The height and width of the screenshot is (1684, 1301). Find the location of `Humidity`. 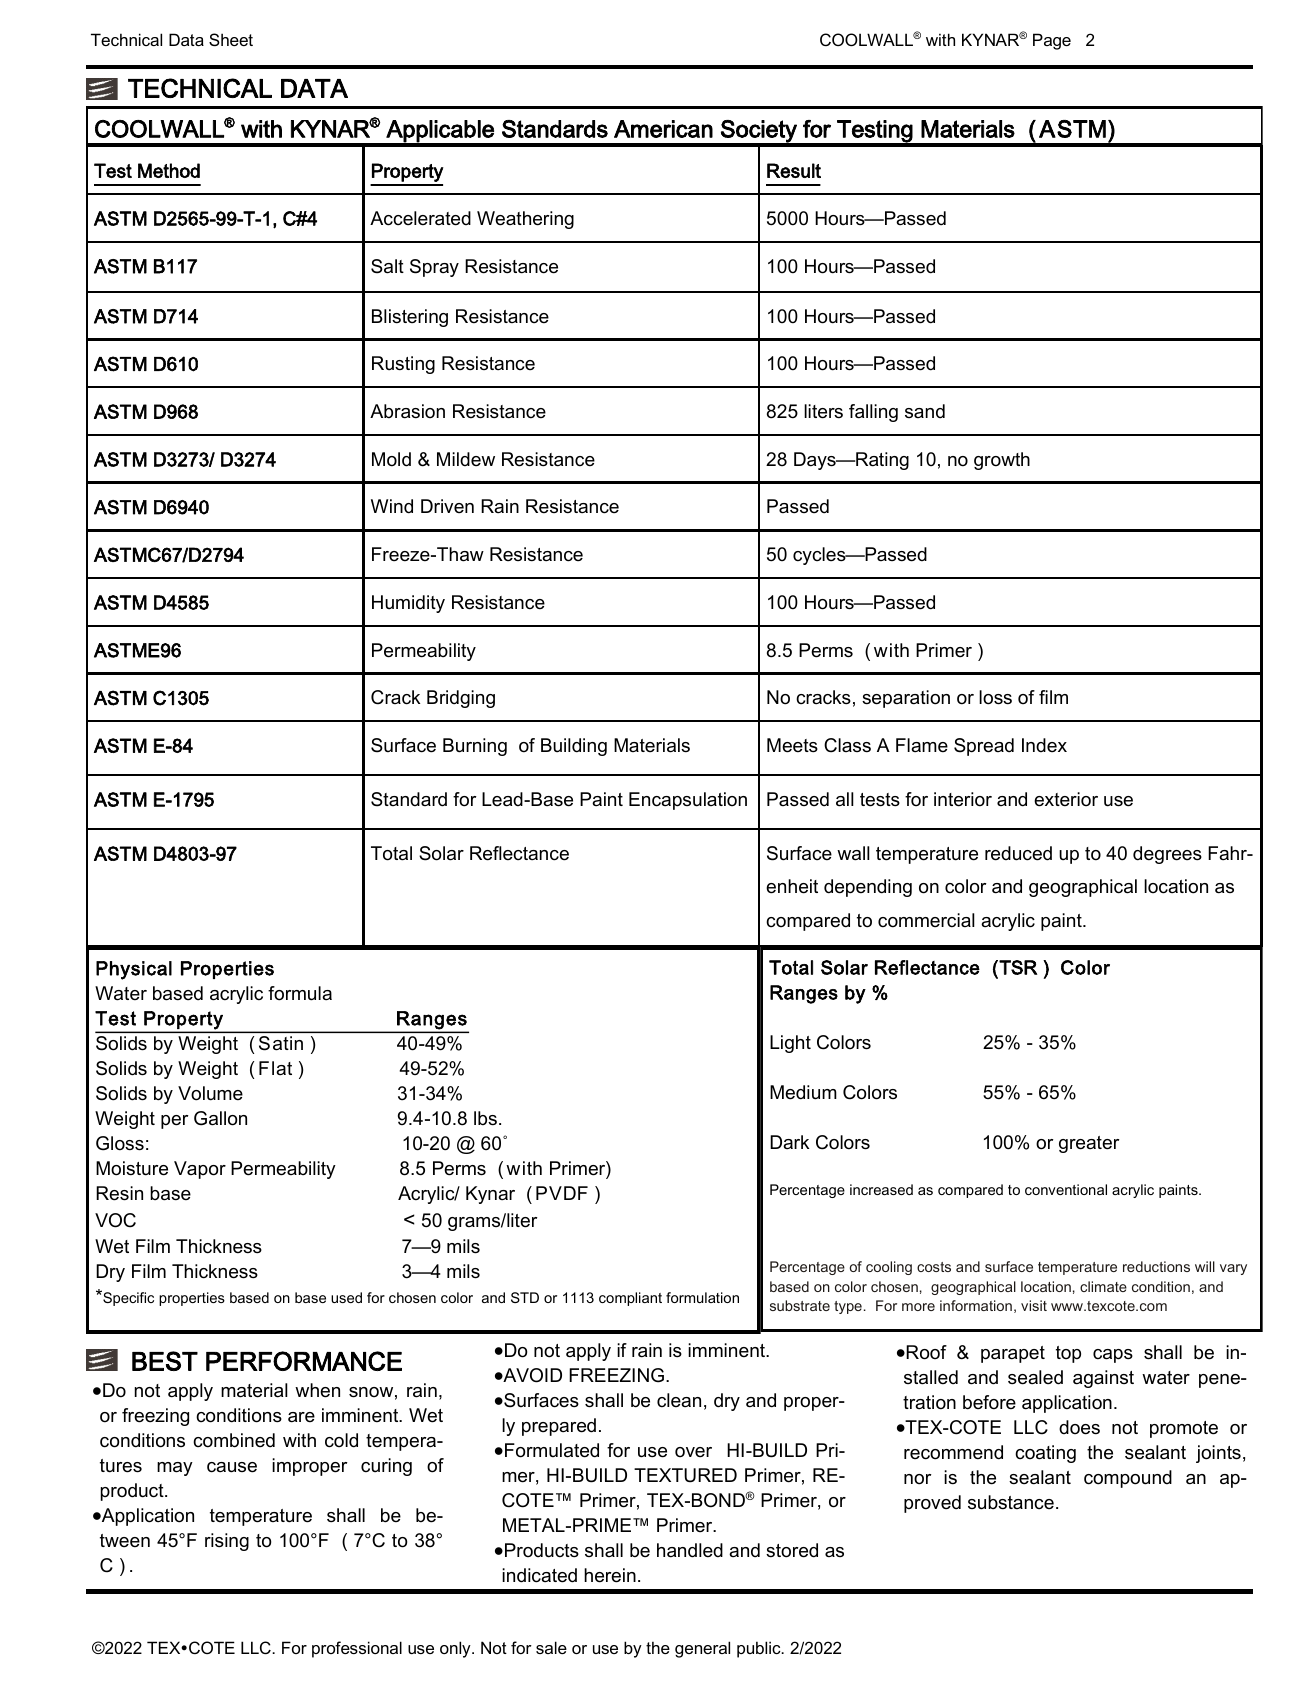

Humidity is located at coordinates (408, 604).
